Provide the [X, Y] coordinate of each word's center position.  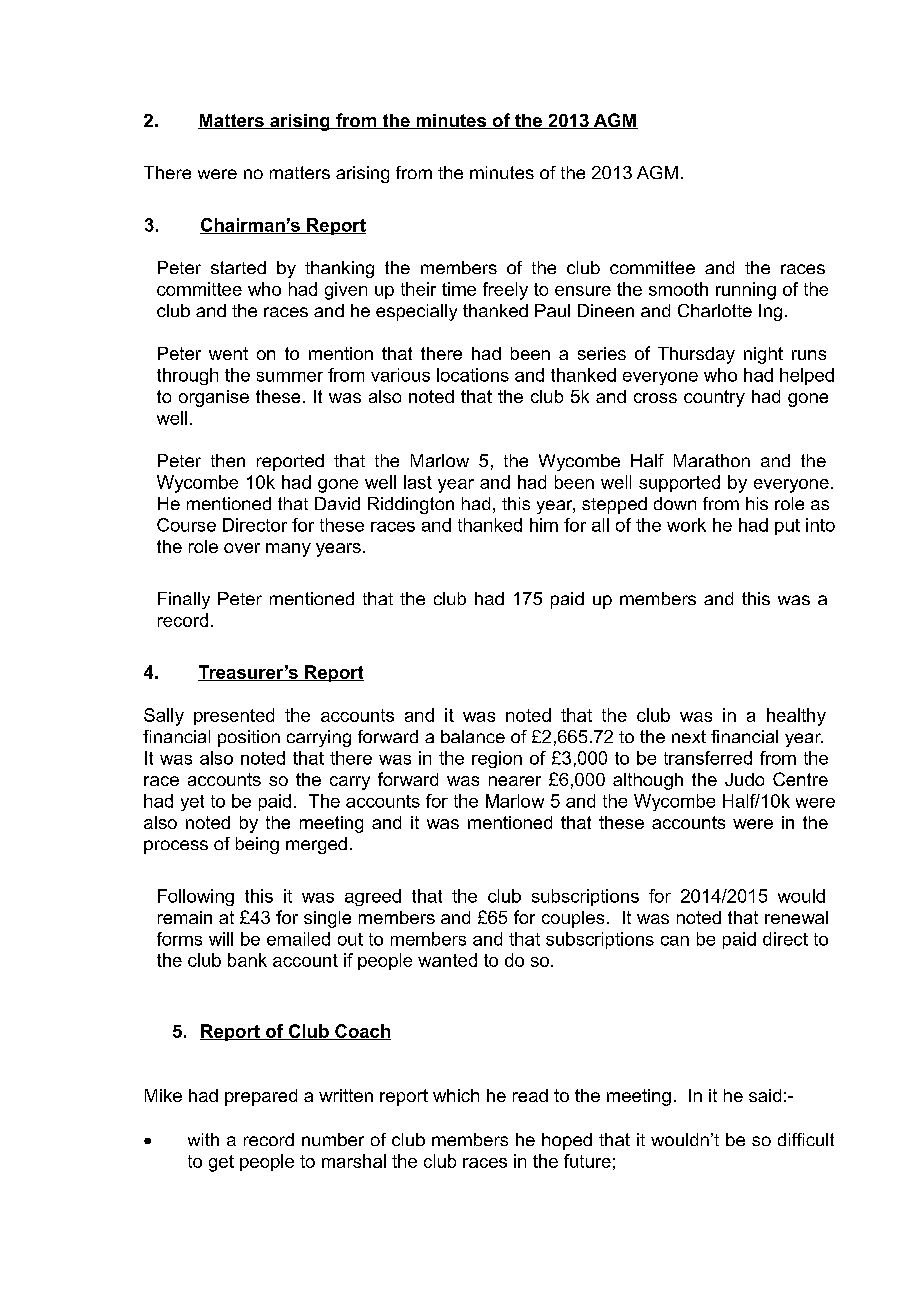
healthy [796, 717]
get [221, 1163]
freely [505, 291]
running [746, 291]
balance [473, 736]
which [456, 1095]
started [238, 267]
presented [234, 716]
